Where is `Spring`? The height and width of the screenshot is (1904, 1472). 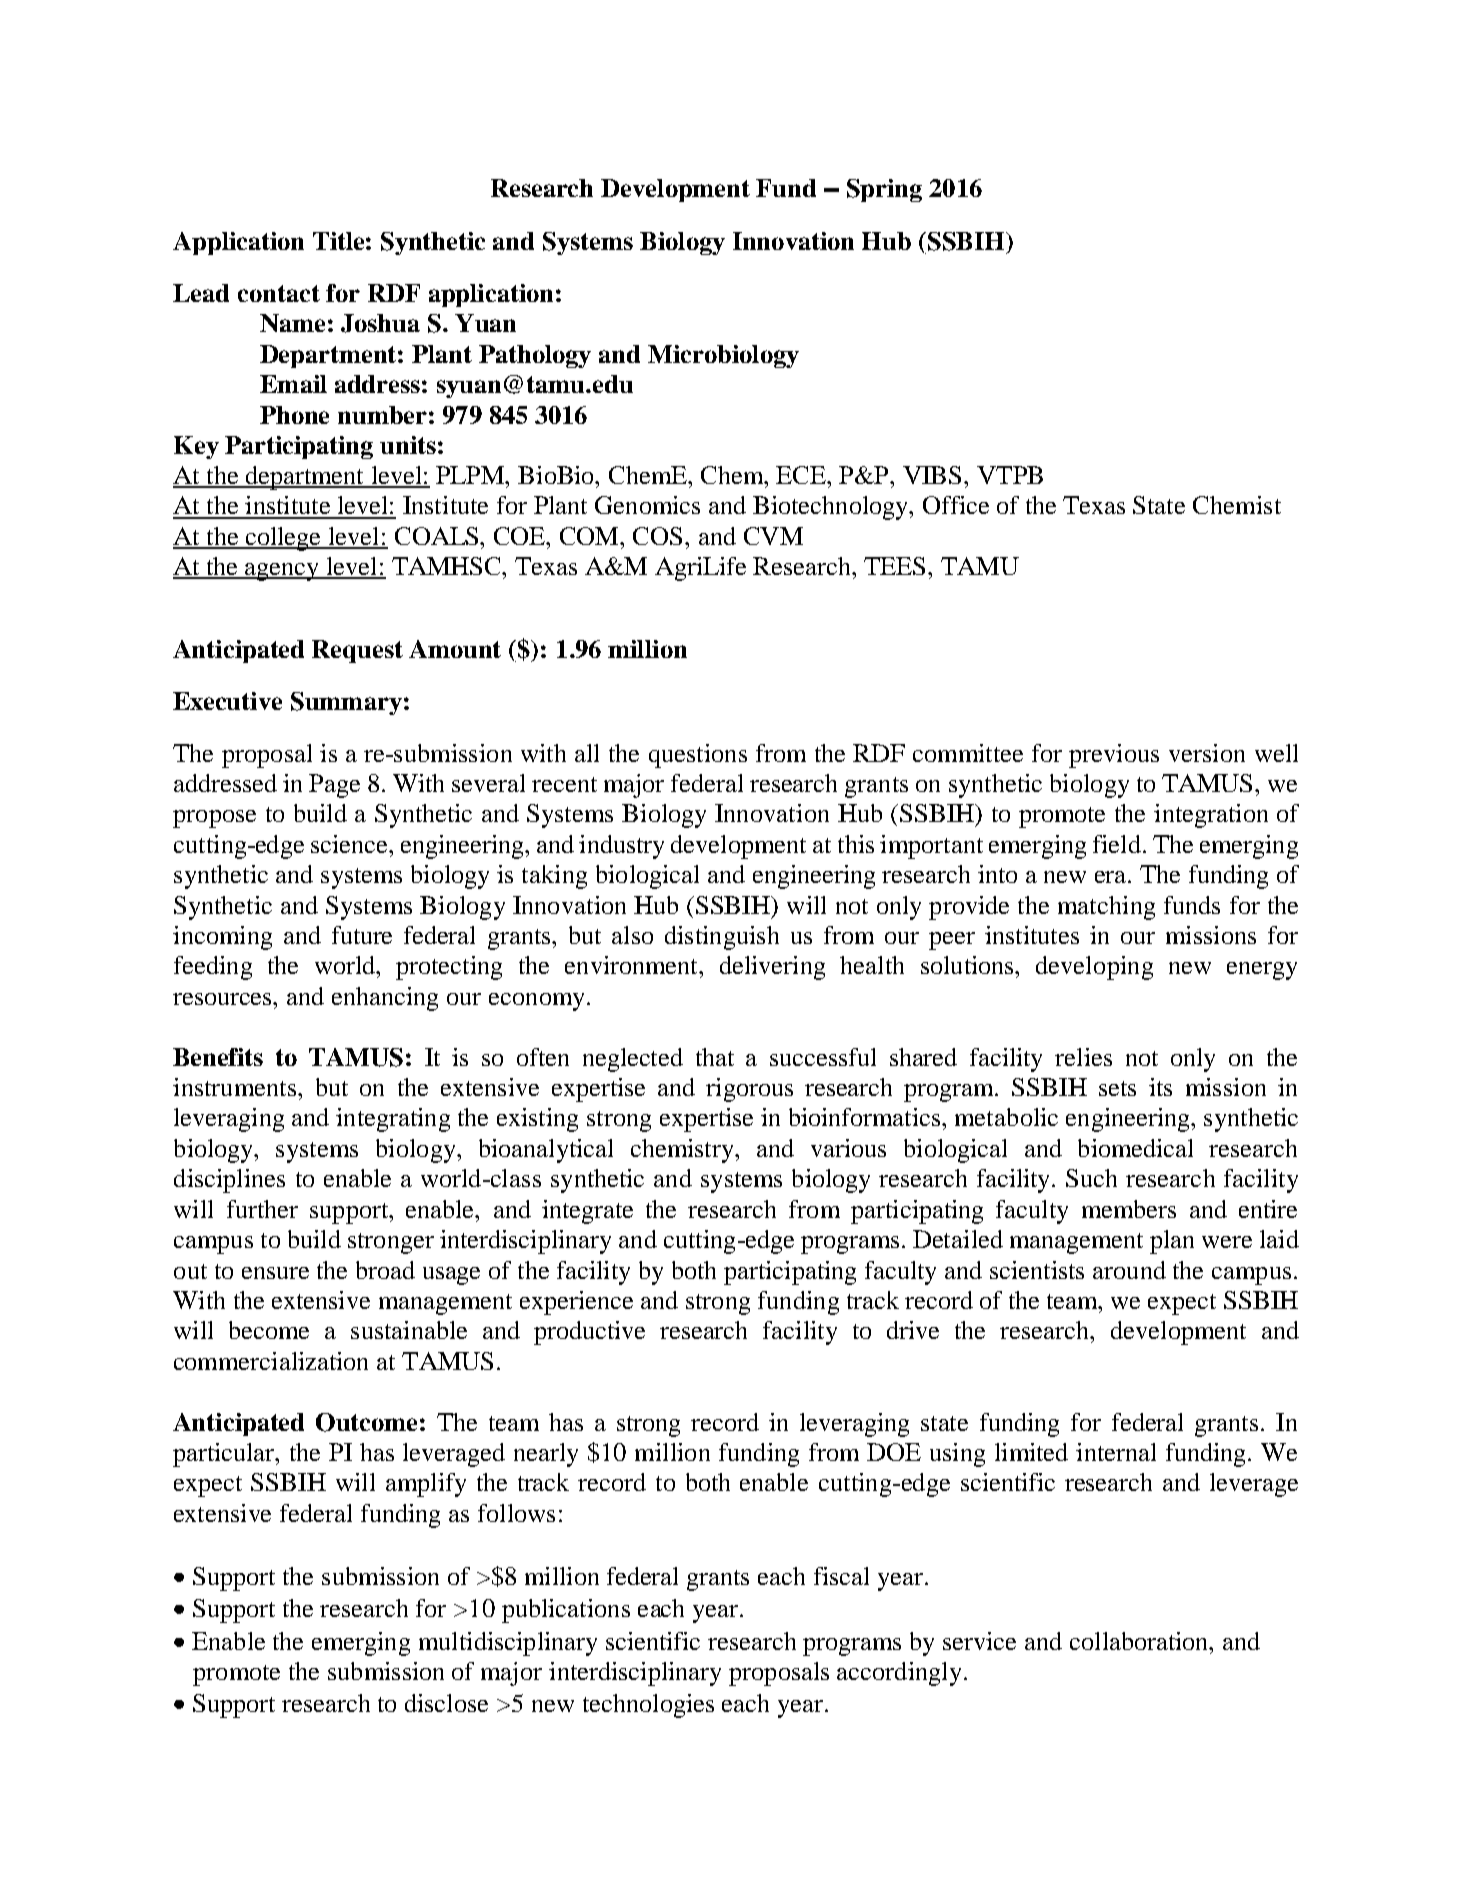
Spring is located at coordinates (884, 190).
